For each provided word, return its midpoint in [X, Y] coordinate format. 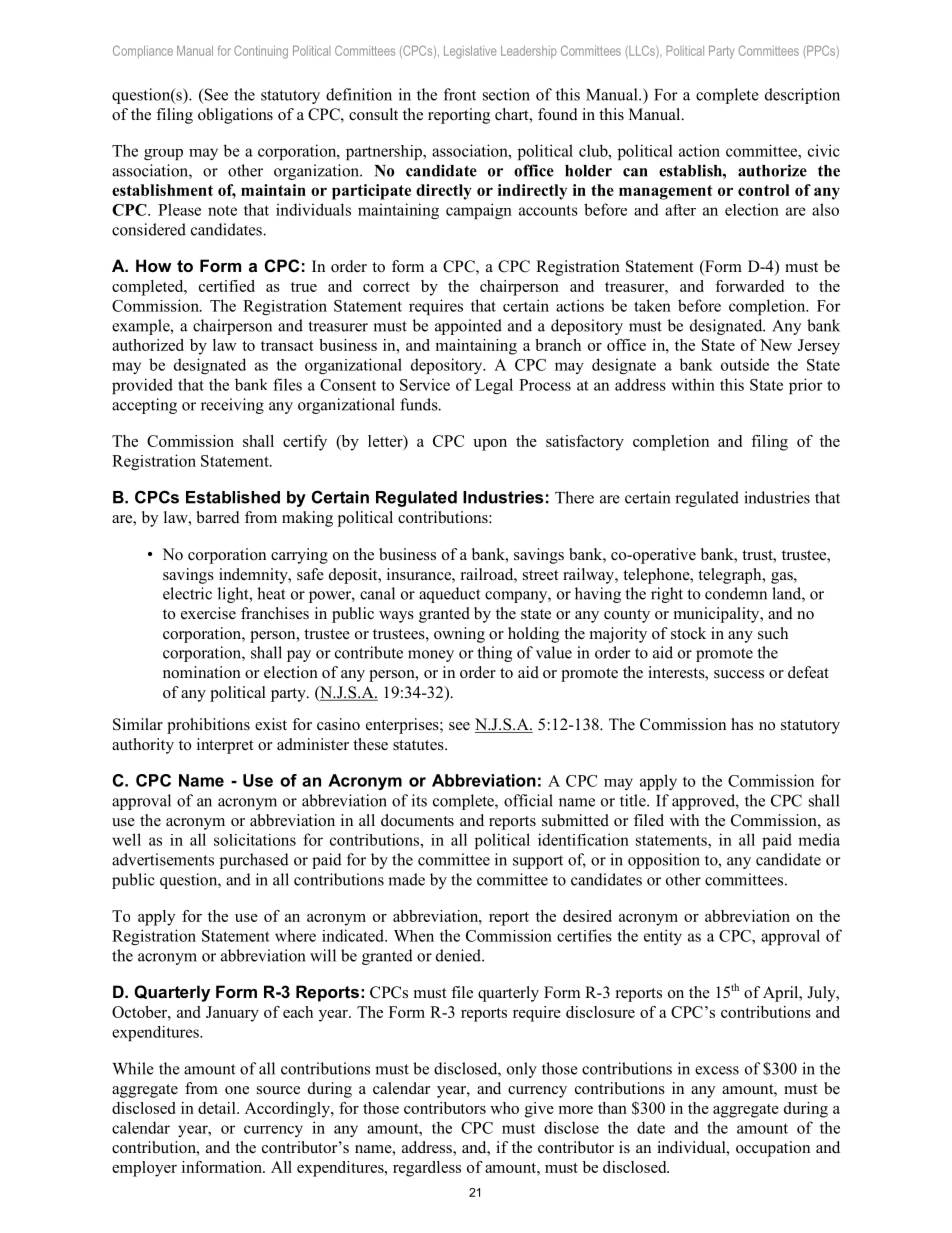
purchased [254, 861]
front [460, 94]
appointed [468, 327]
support [538, 862]
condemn [736, 593]
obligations [235, 116]
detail [218, 1108]
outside [745, 364]
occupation [773, 1149]
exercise [208, 613]
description [802, 96]
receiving [232, 406]
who [504, 1108]
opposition [664, 861]
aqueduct [449, 595]
